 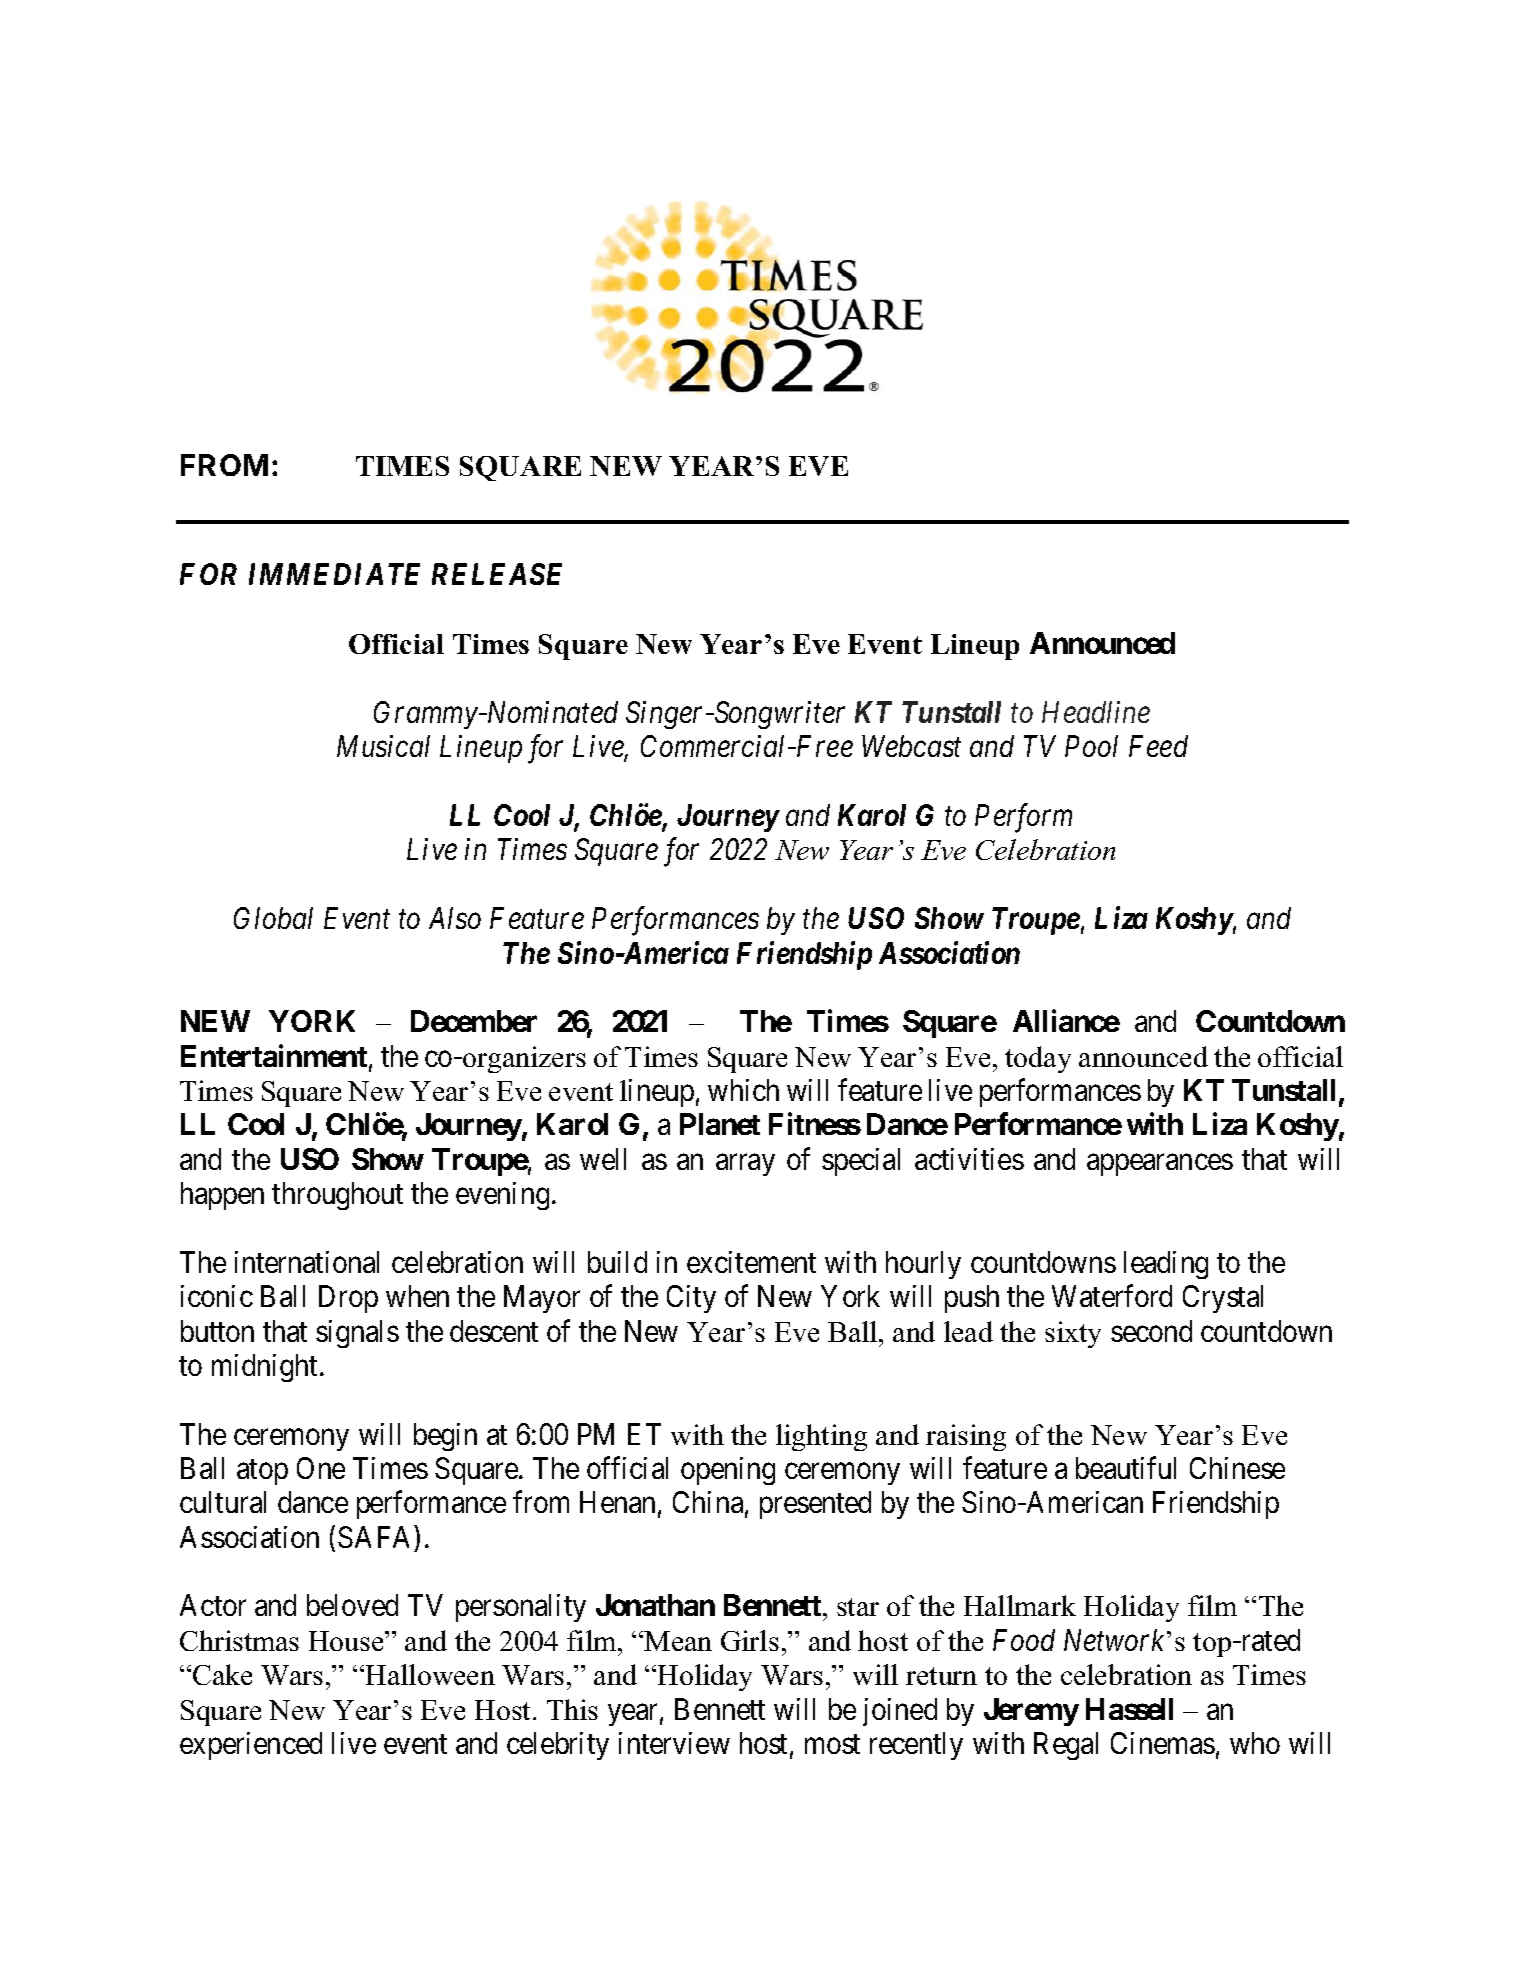 What do you see at coordinates (357, 1334) in the document?
I see `signals` at bounding box center [357, 1334].
